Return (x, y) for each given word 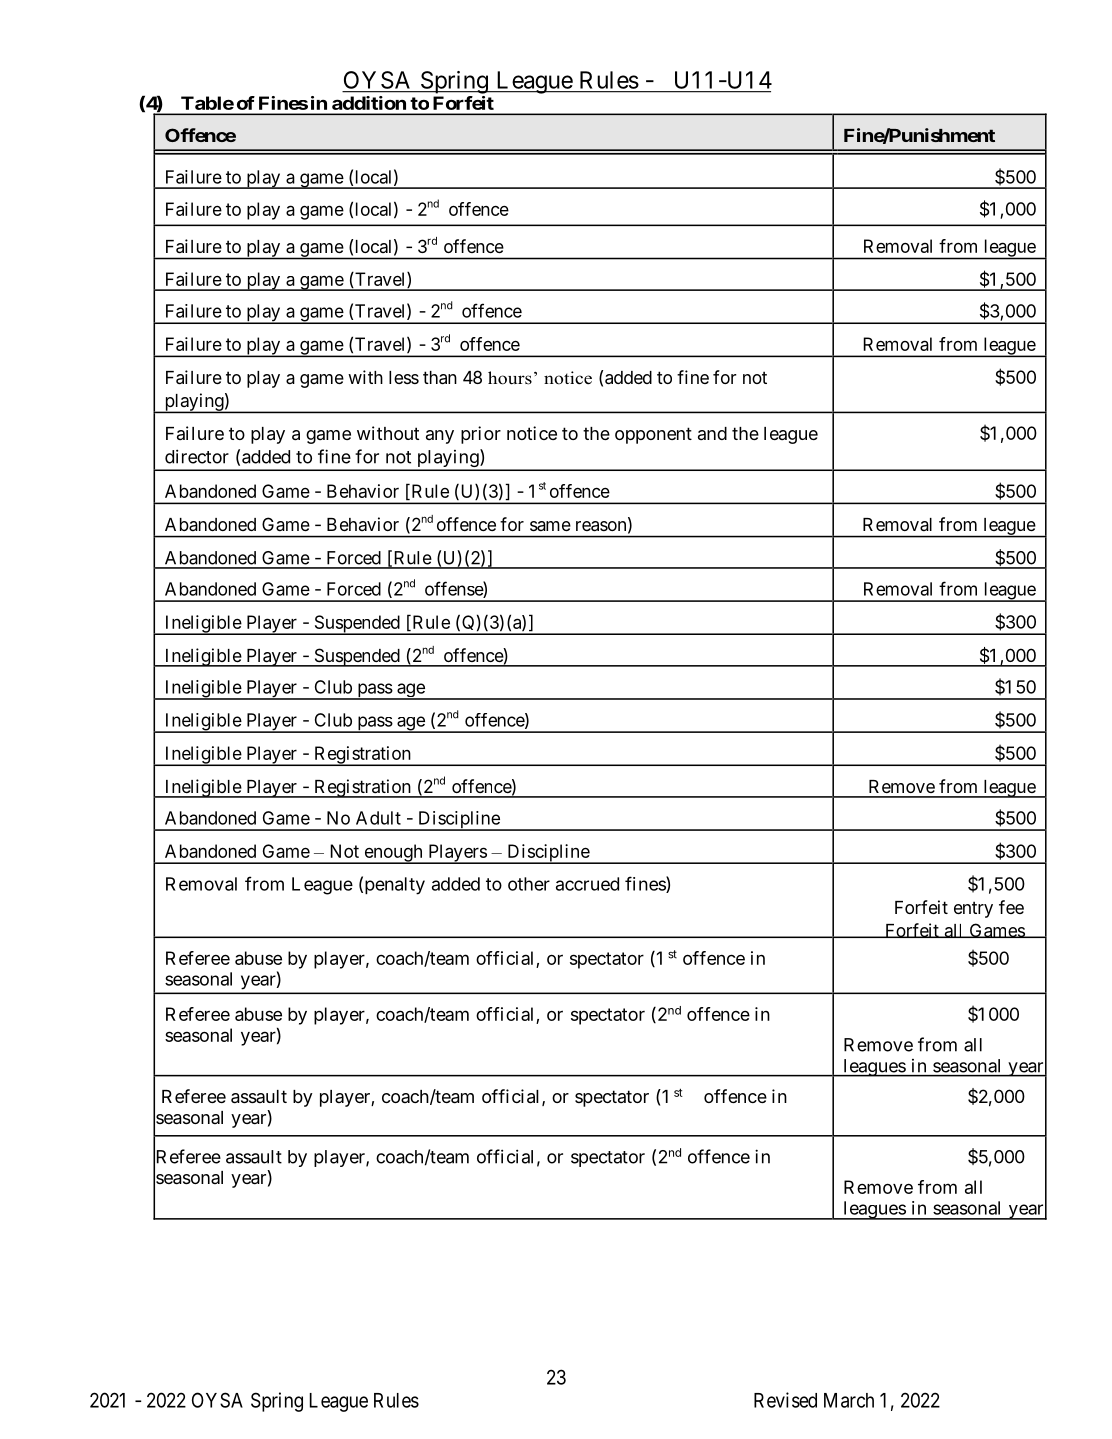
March (849, 1400)
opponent (653, 435)
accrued (587, 884)
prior (481, 435)
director (197, 456)
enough (393, 854)
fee (1011, 907)
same (550, 526)
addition (369, 103)
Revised (785, 1400)
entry (973, 909)
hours (510, 378)
